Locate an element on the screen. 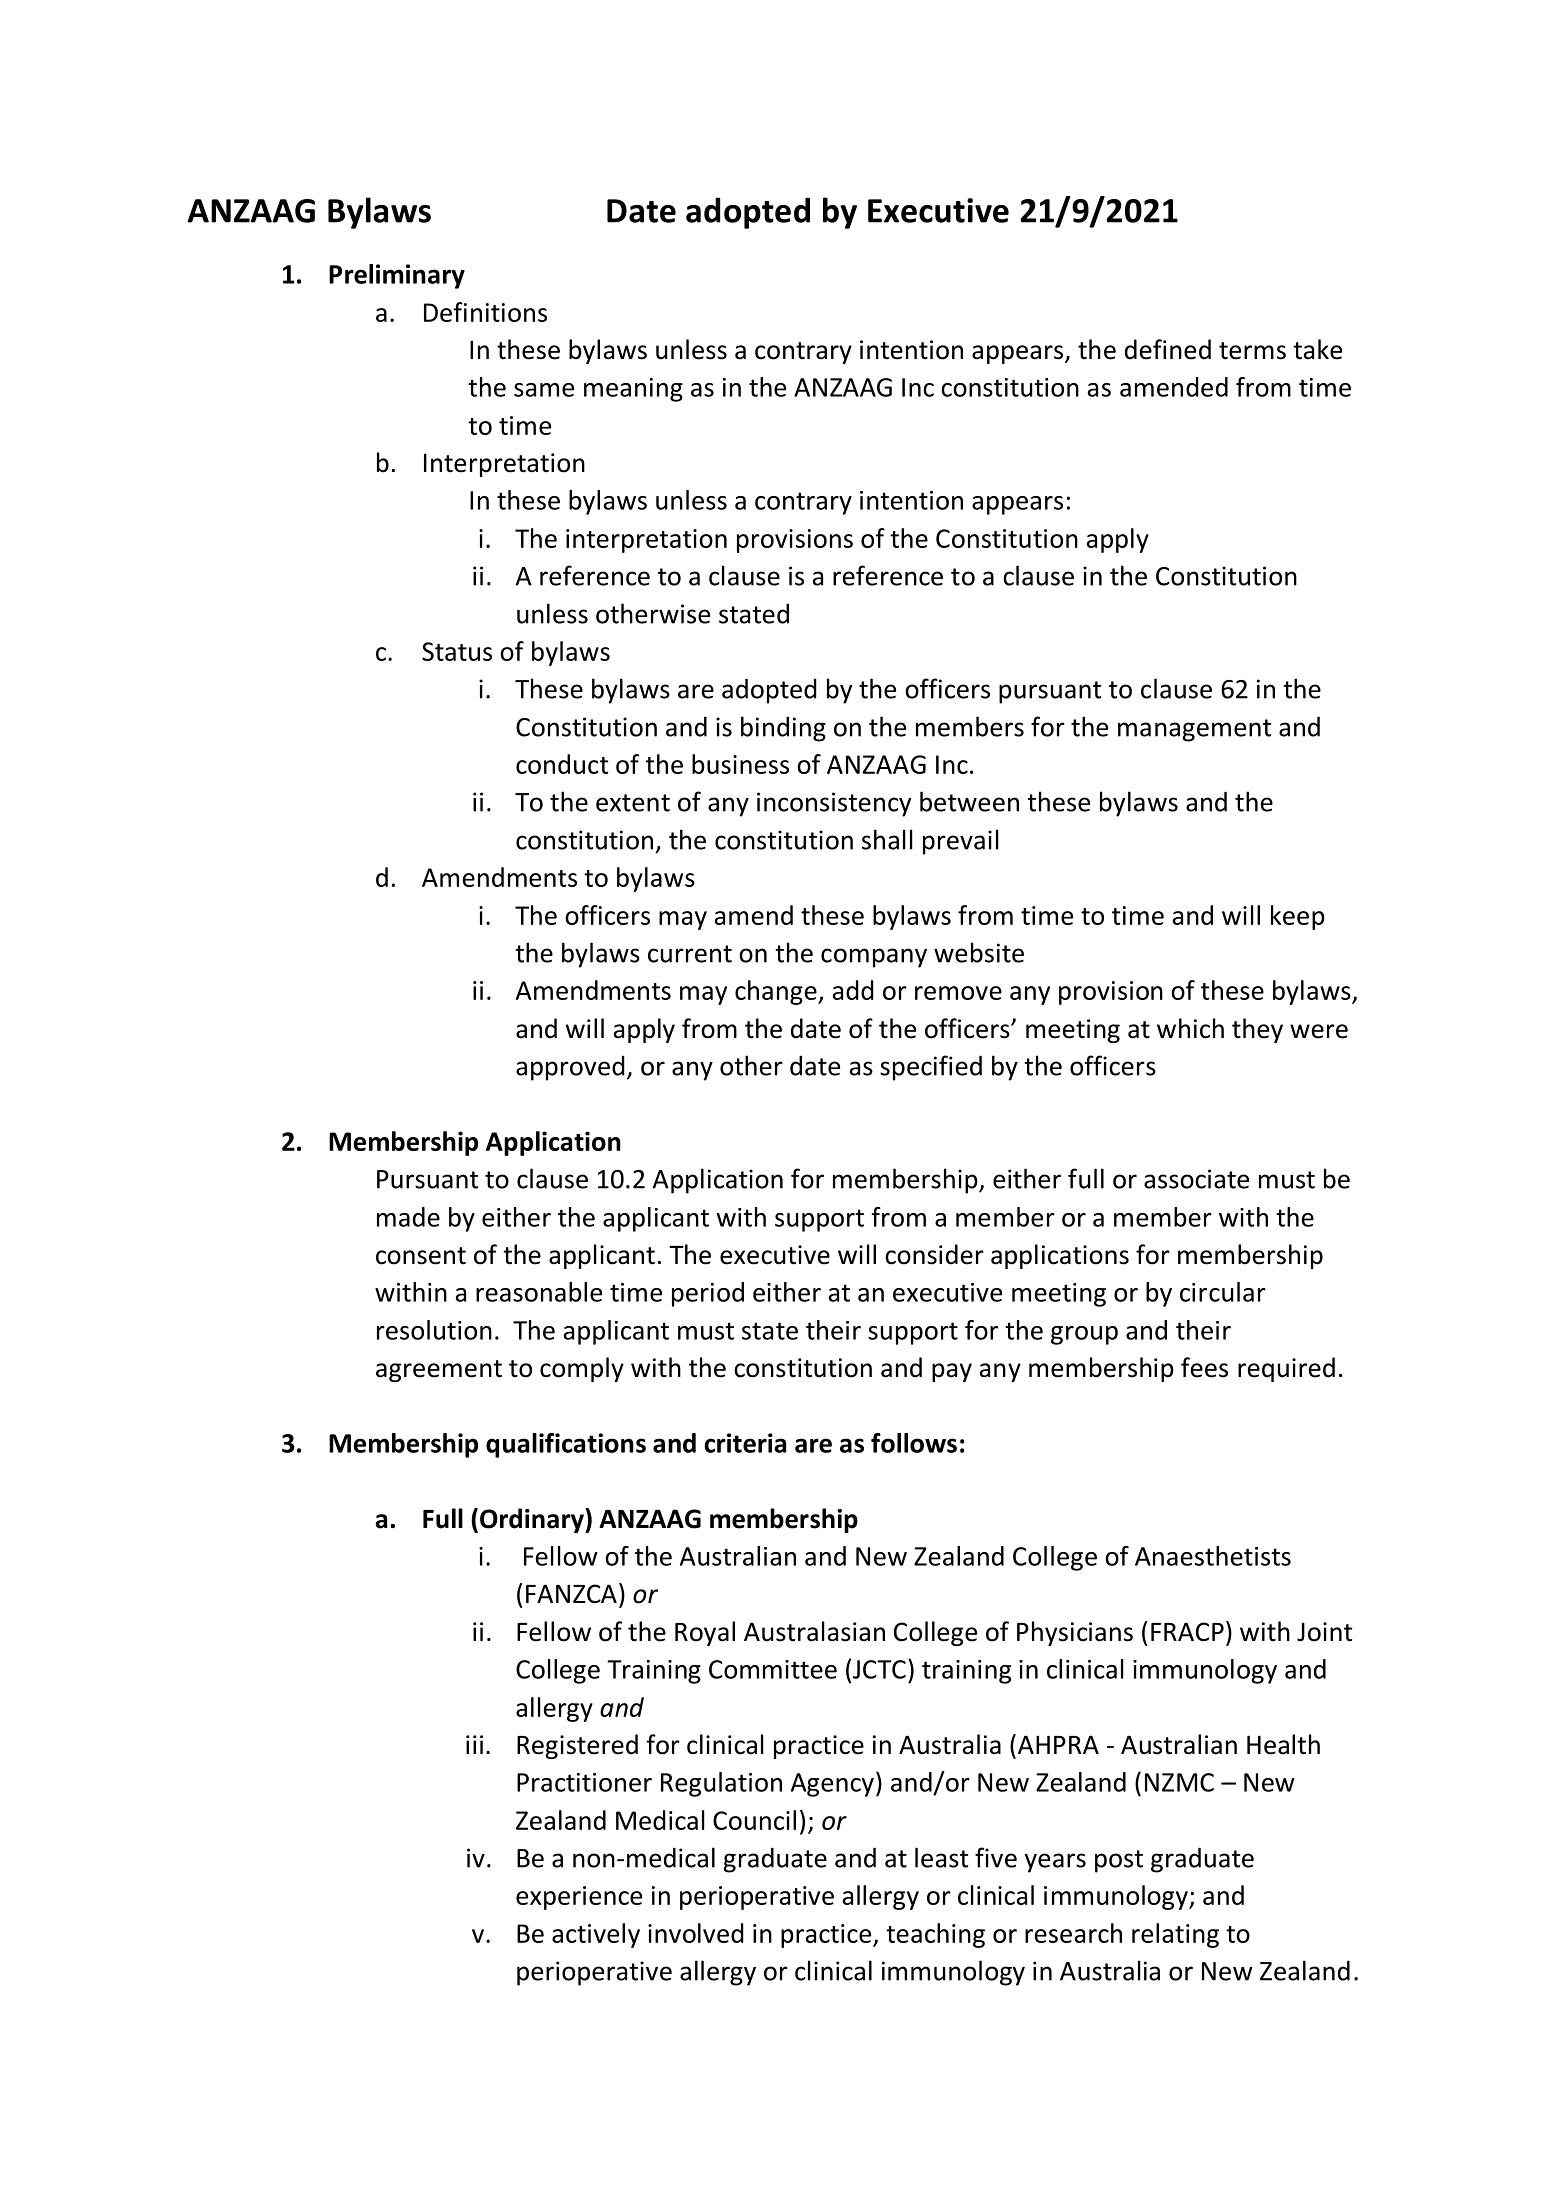 This screenshot has height=2190, width=1548. terms is located at coordinates (1252, 351).
